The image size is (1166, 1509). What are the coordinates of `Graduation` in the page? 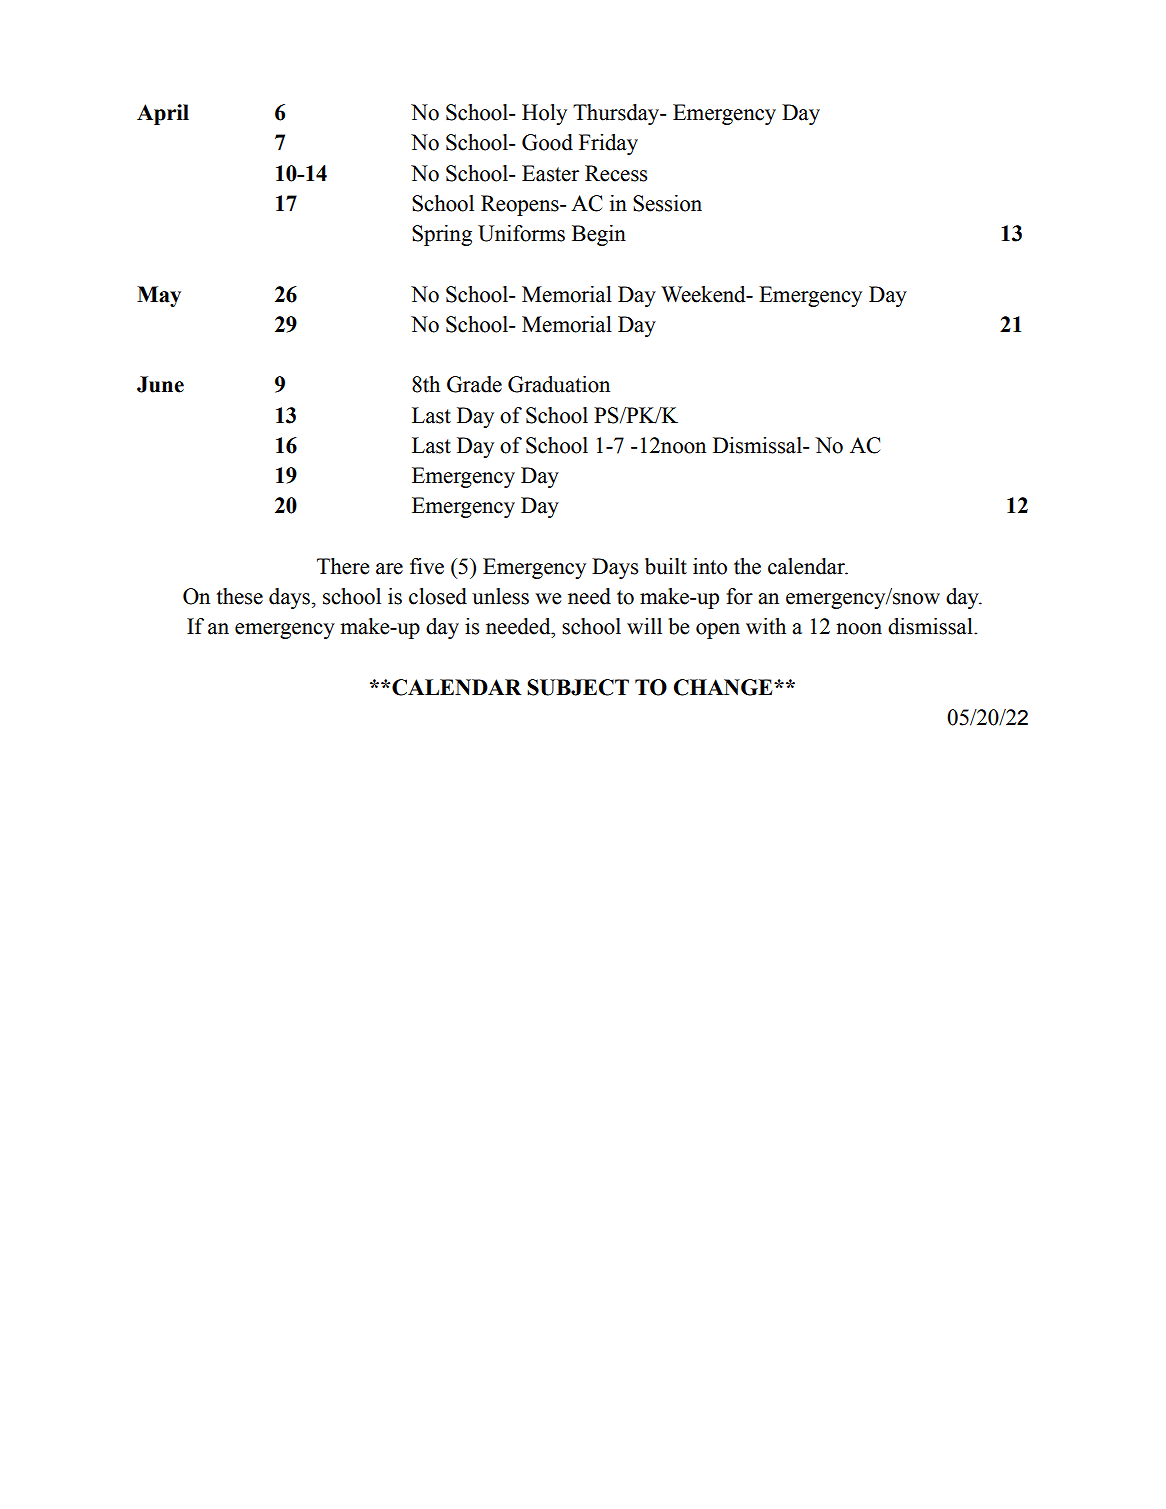 It's located at (559, 384).
